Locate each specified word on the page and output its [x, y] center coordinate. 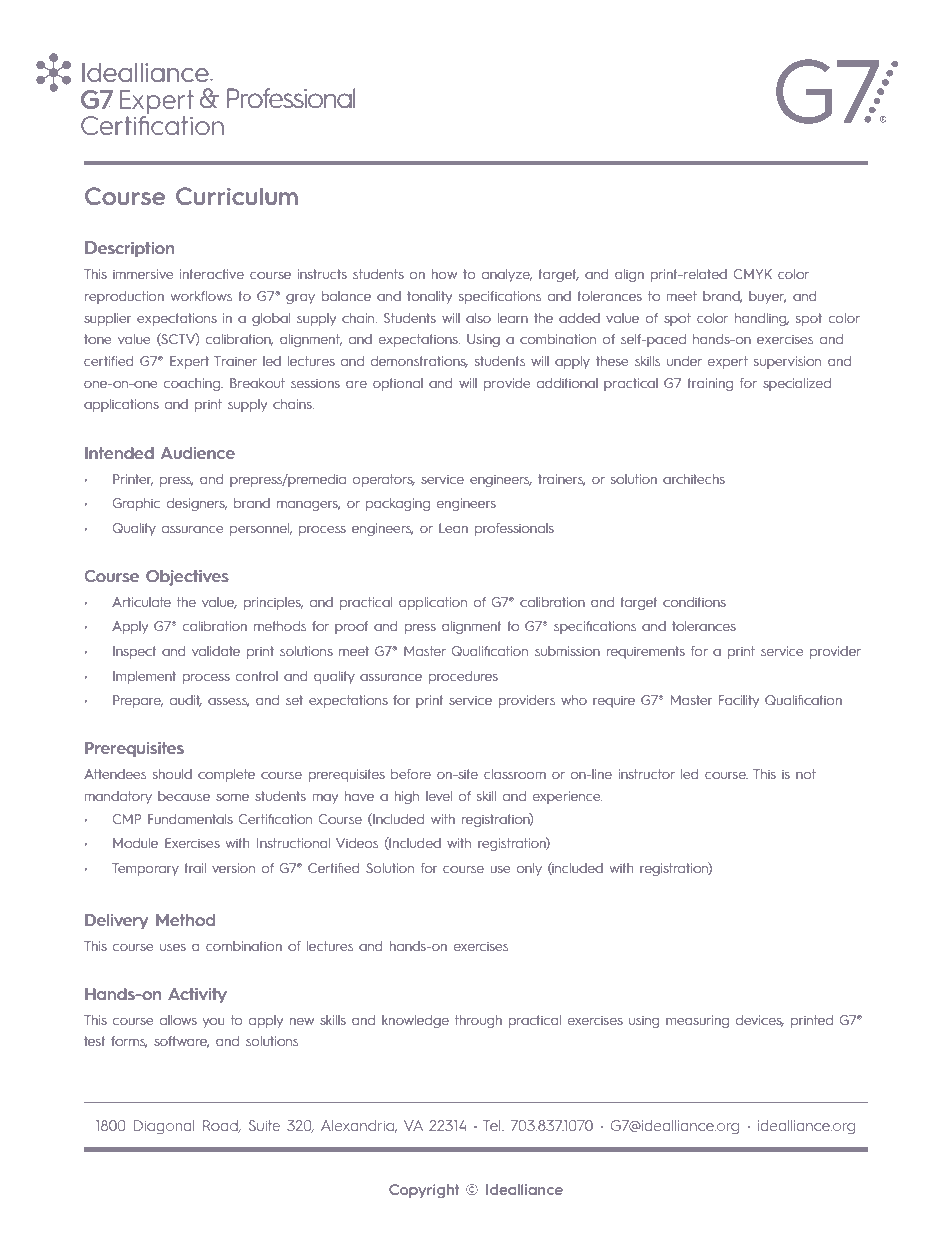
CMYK [752, 274]
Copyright [424, 1191]
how [444, 274]
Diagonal [164, 1127]
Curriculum [237, 196]
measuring [697, 1021]
